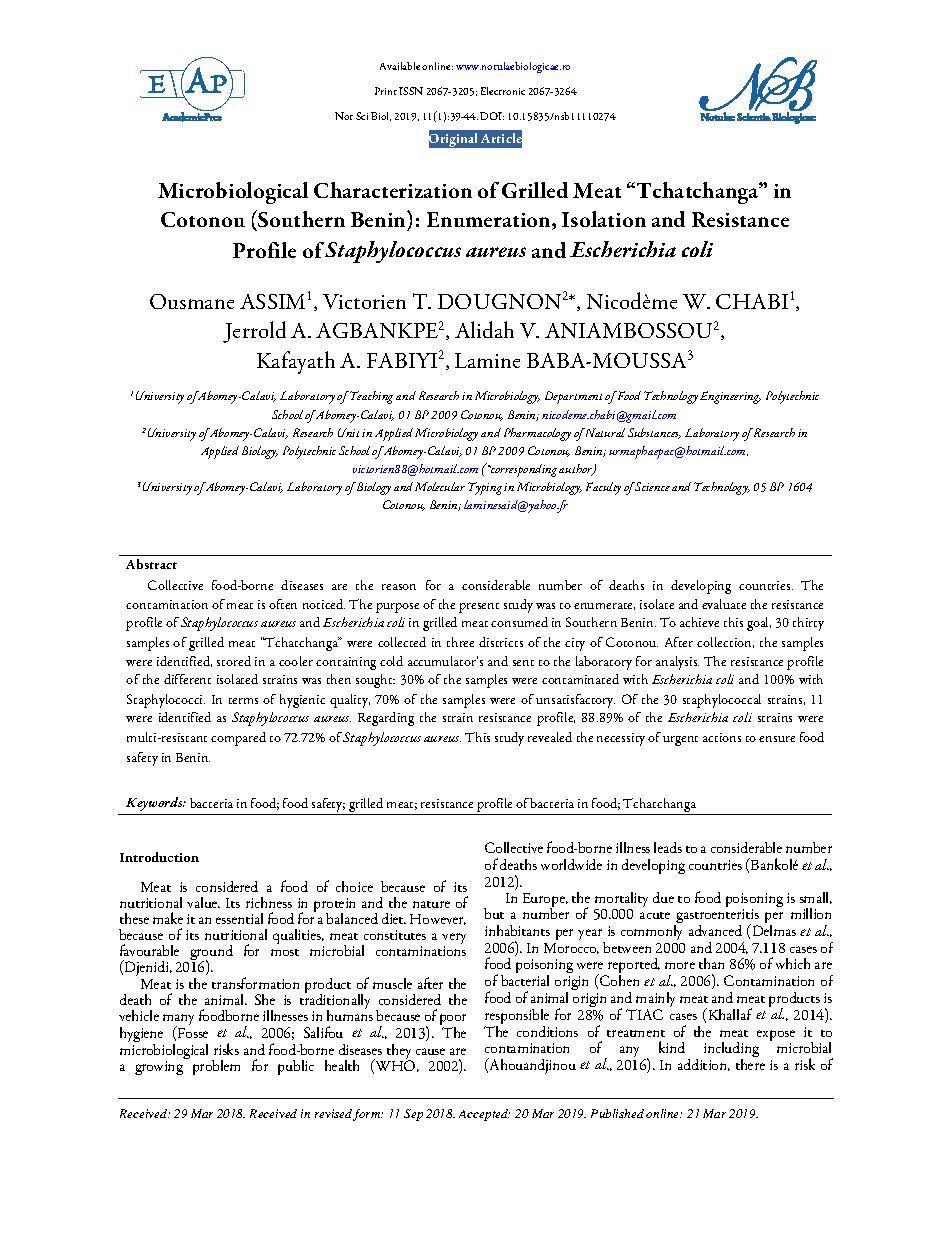 This screenshot has height=1233, width=952. What do you see at coordinates (254, 332) in the screenshot?
I see `Jerrold` at bounding box center [254, 332].
